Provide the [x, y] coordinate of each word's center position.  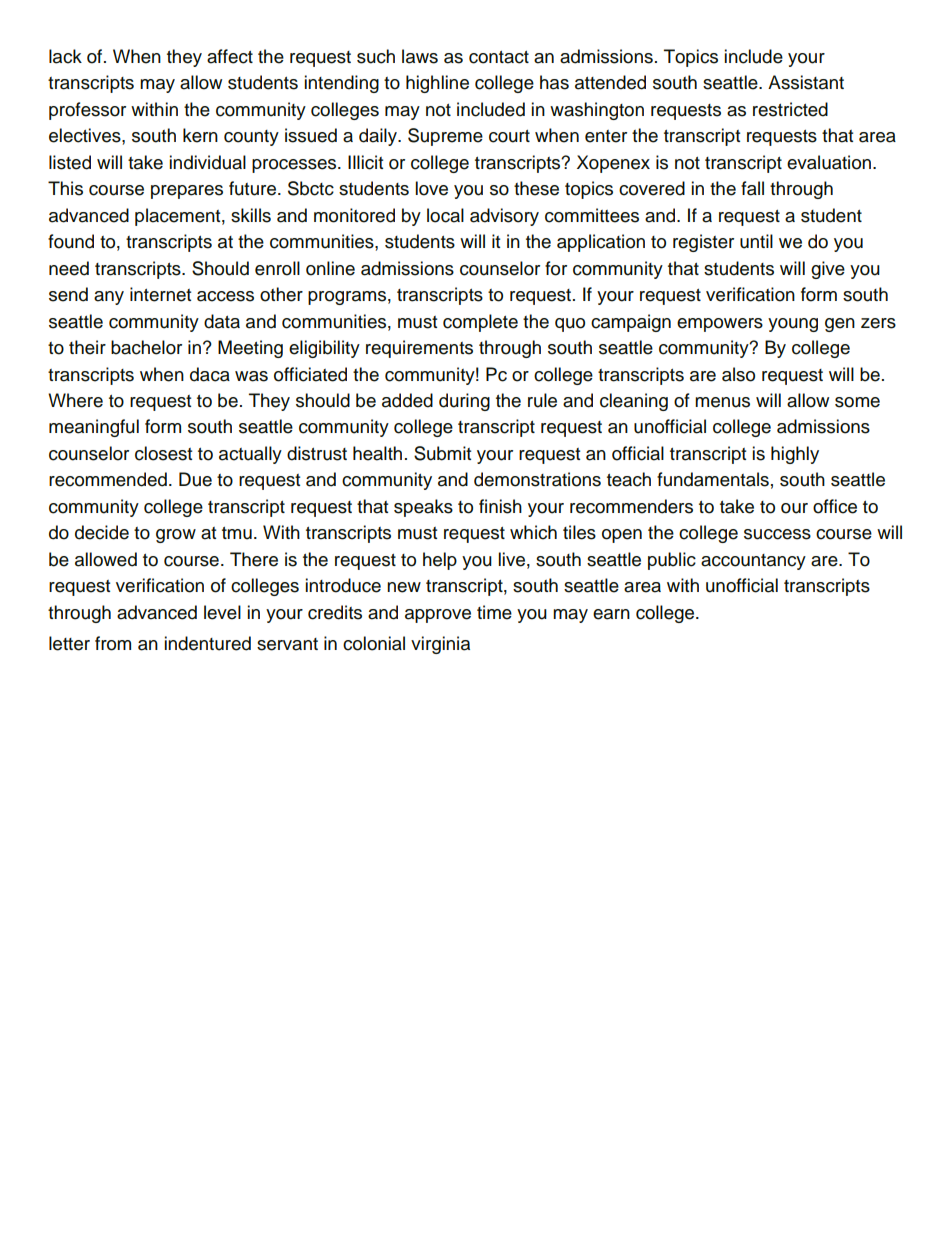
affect [230, 56]
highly [795, 455]
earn [611, 614]
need [69, 268]
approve [438, 616]
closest [163, 453]
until [756, 241]
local [445, 215]
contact [499, 57]
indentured [207, 643]
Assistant [806, 82]
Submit [442, 453]
